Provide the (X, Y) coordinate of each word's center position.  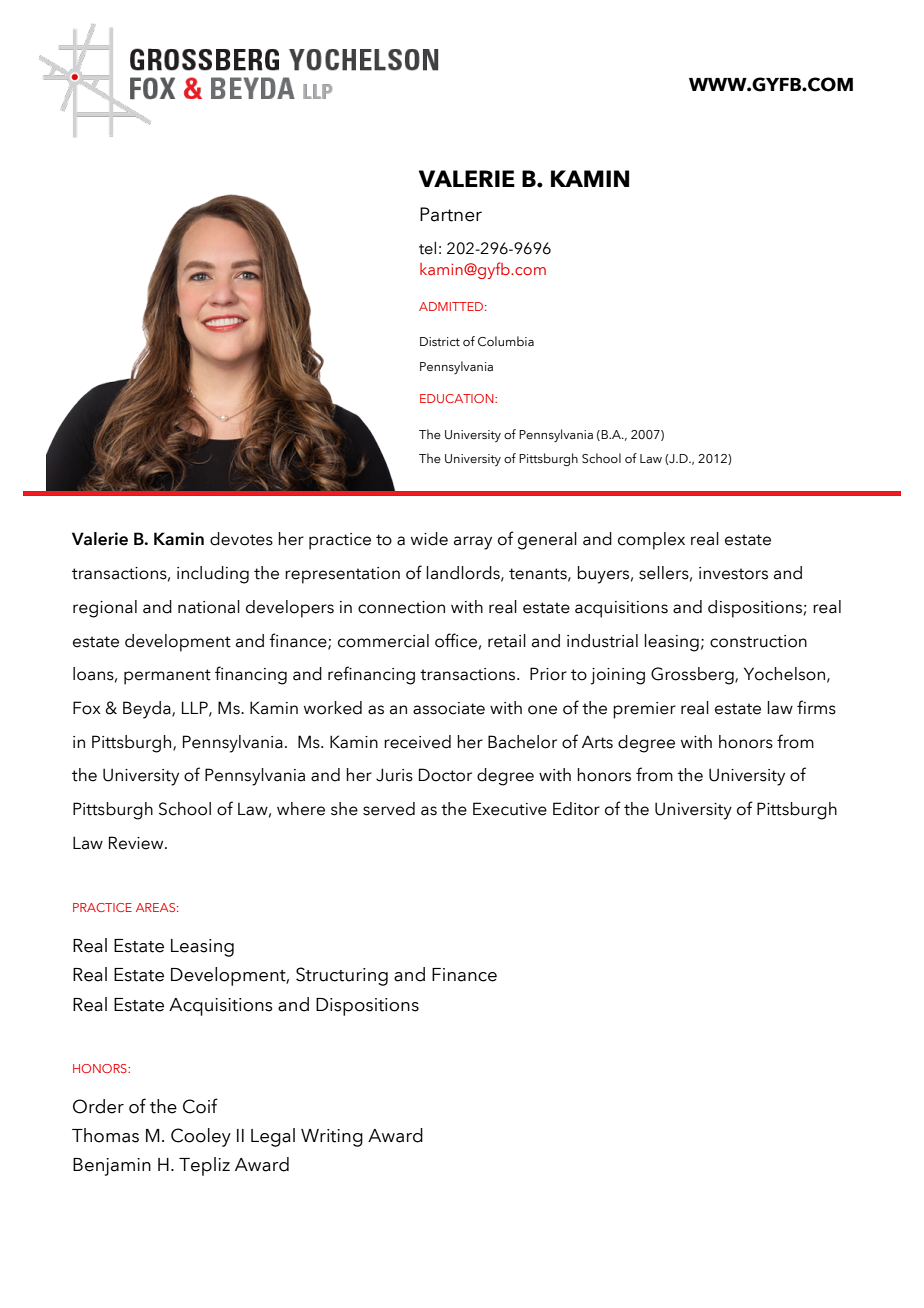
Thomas (105, 1135)
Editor (576, 809)
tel (427, 248)
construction (758, 641)
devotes (241, 539)
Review (137, 843)
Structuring (342, 976)
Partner (451, 214)
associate (449, 708)
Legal (273, 1137)
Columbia (506, 341)
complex (651, 541)
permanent (167, 677)
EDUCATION (458, 398)
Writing (332, 1138)
